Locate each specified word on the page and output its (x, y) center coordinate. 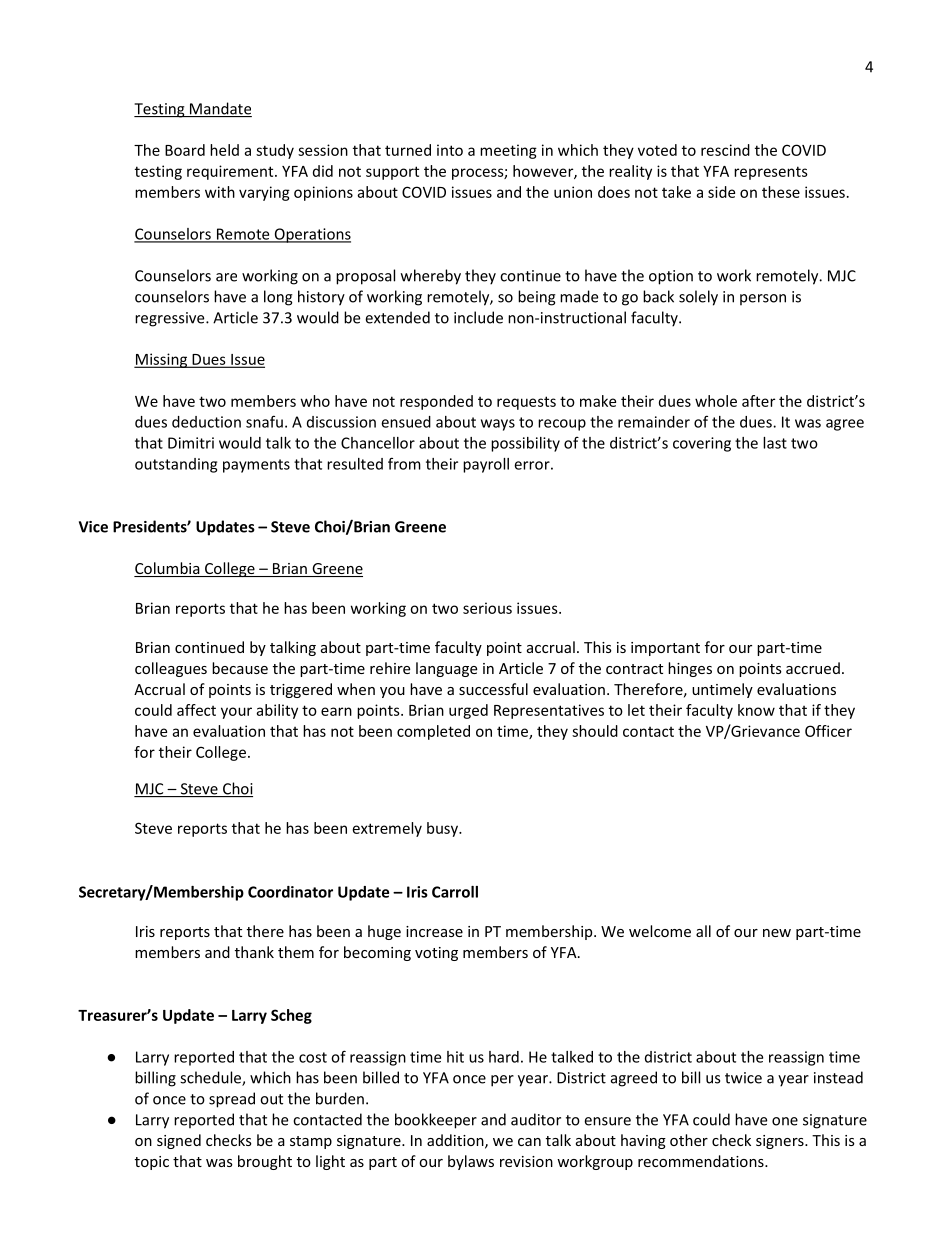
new (777, 933)
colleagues (171, 669)
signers (781, 1142)
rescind (725, 150)
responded (436, 402)
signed (179, 1141)
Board (185, 150)
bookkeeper (436, 1121)
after (758, 401)
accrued (813, 668)
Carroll (455, 892)
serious (487, 608)
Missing (161, 360)
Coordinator (290, 892)
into (450, 150)
